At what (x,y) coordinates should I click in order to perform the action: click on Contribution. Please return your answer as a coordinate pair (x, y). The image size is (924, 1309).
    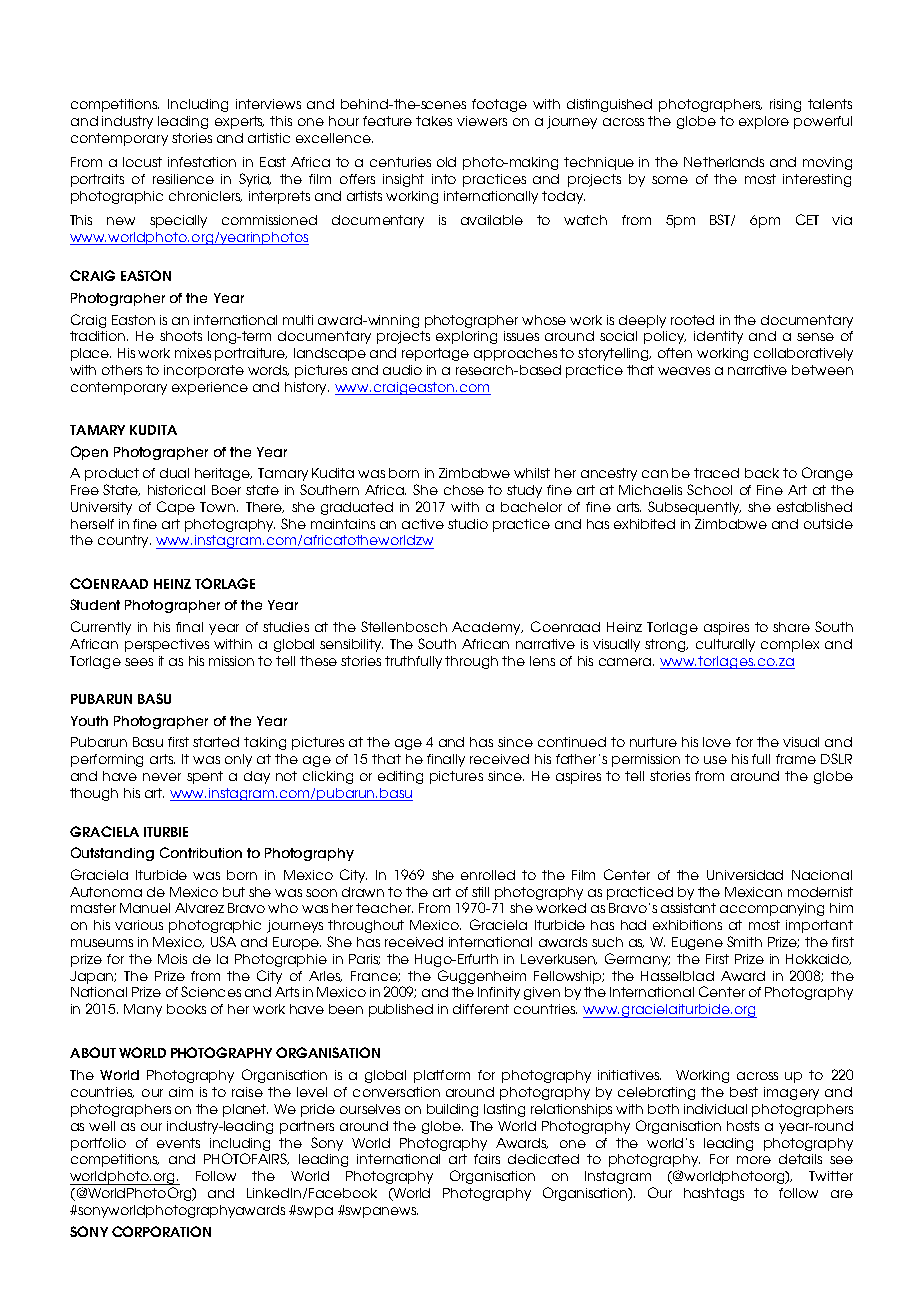
    Looking at the image, I should click on (201, 852).
